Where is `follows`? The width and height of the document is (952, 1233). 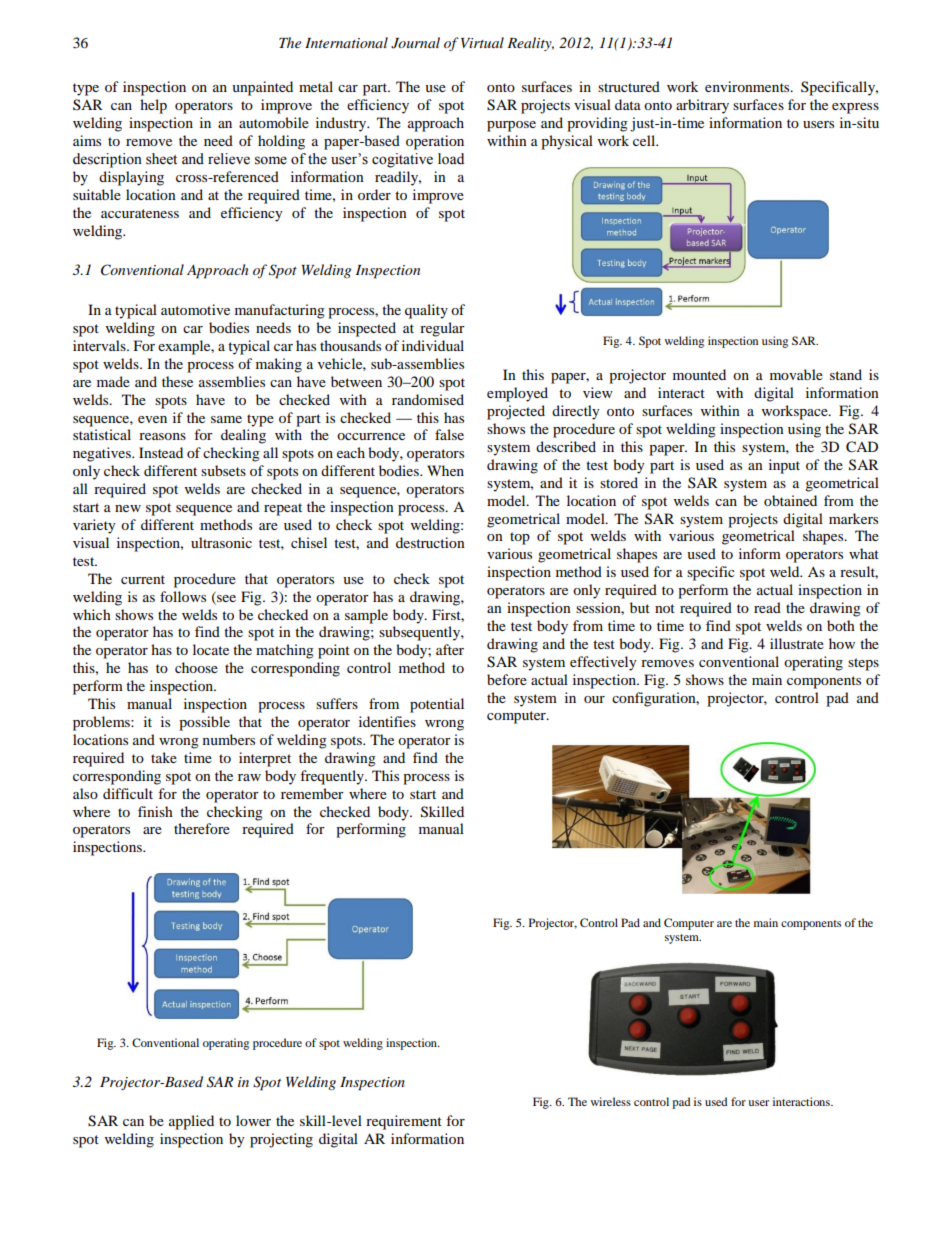
follows is located at coordinates (183, 596).
